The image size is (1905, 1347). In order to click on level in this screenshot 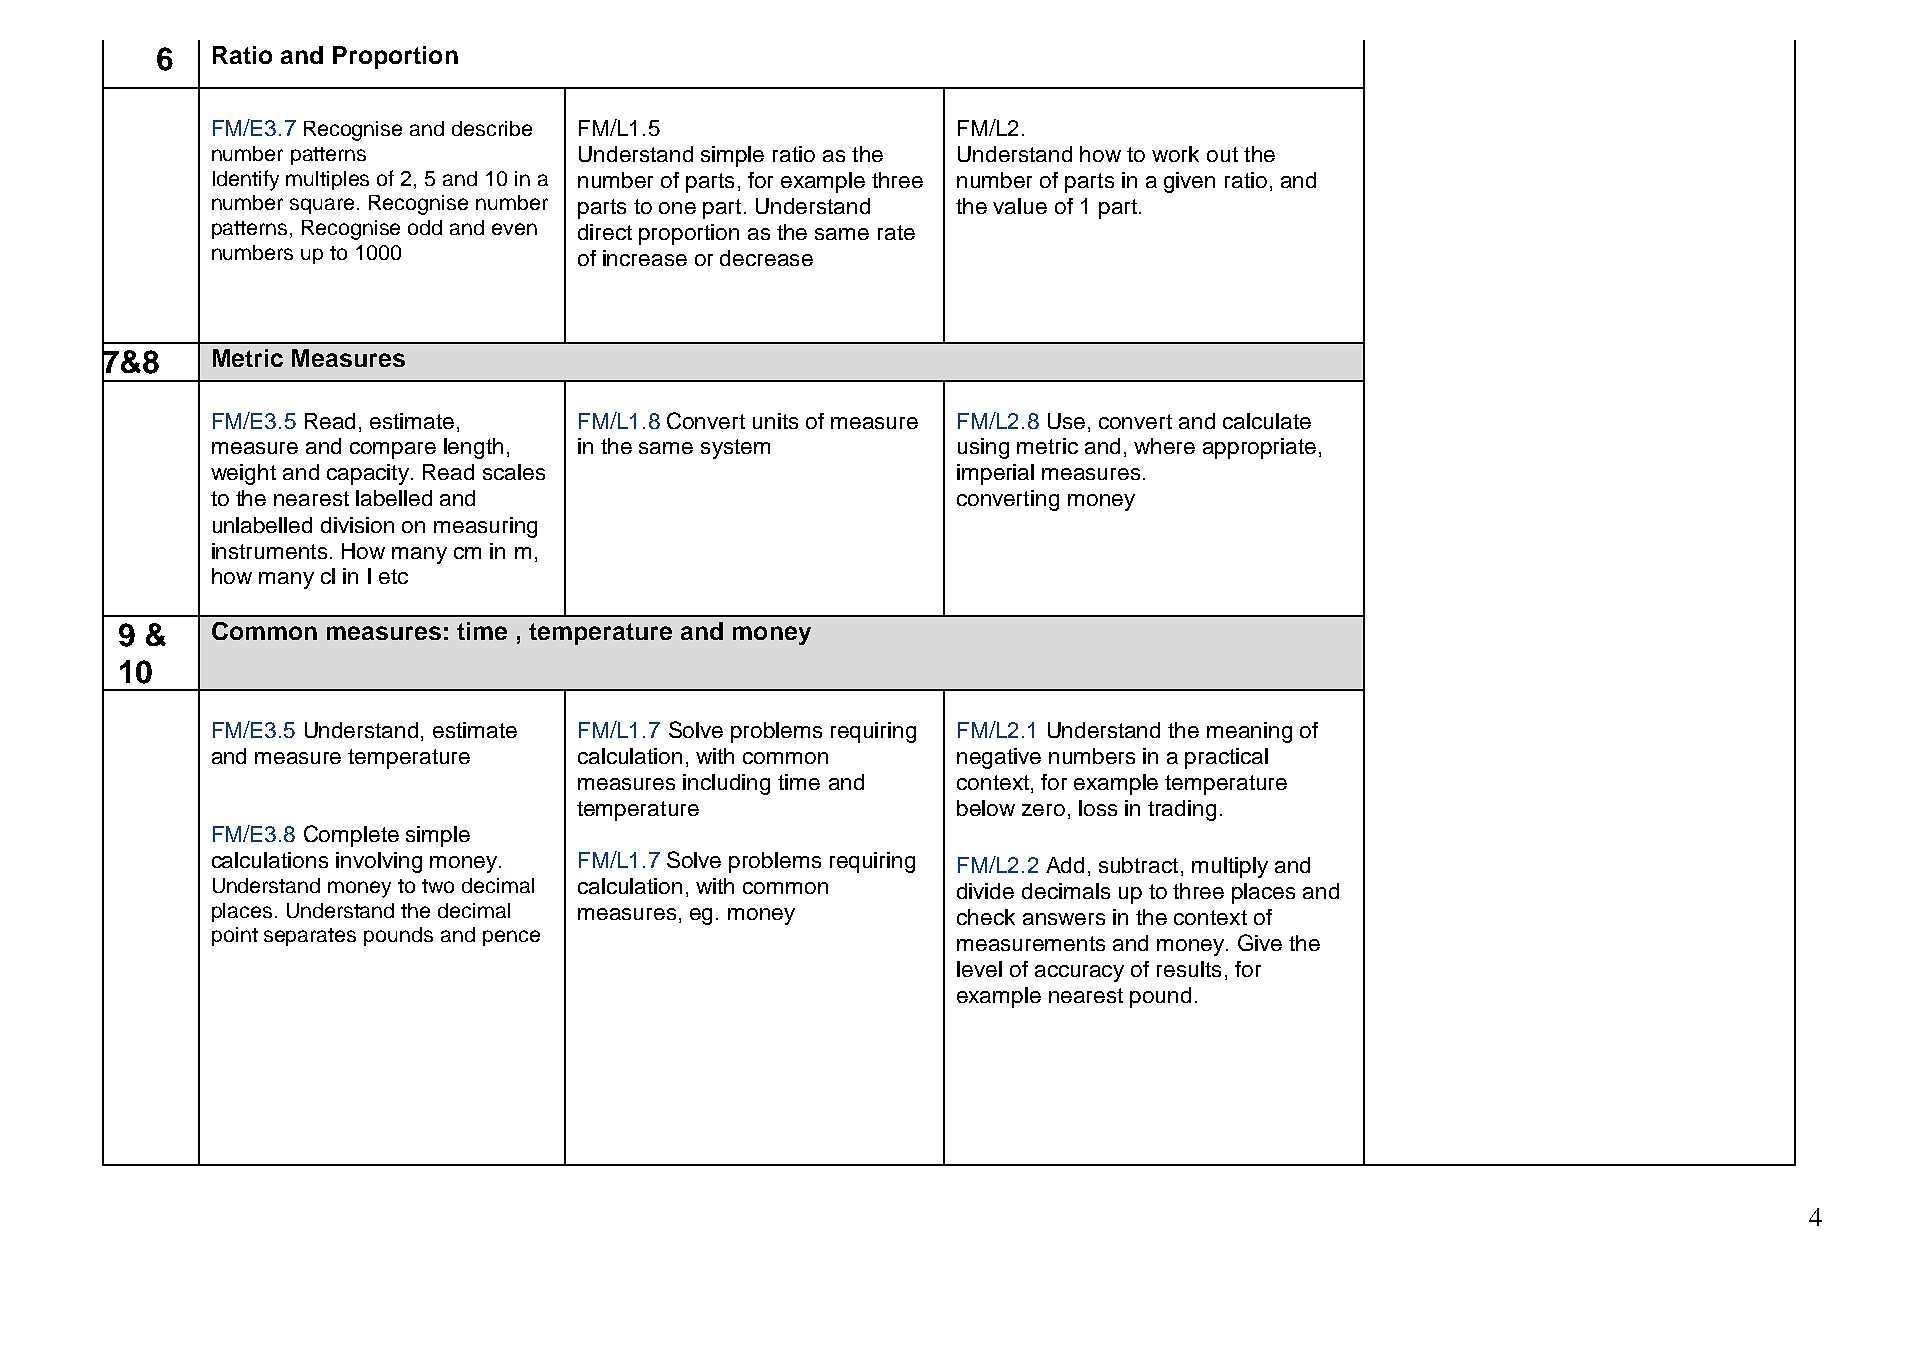, I will do `click(979, 969)`.
